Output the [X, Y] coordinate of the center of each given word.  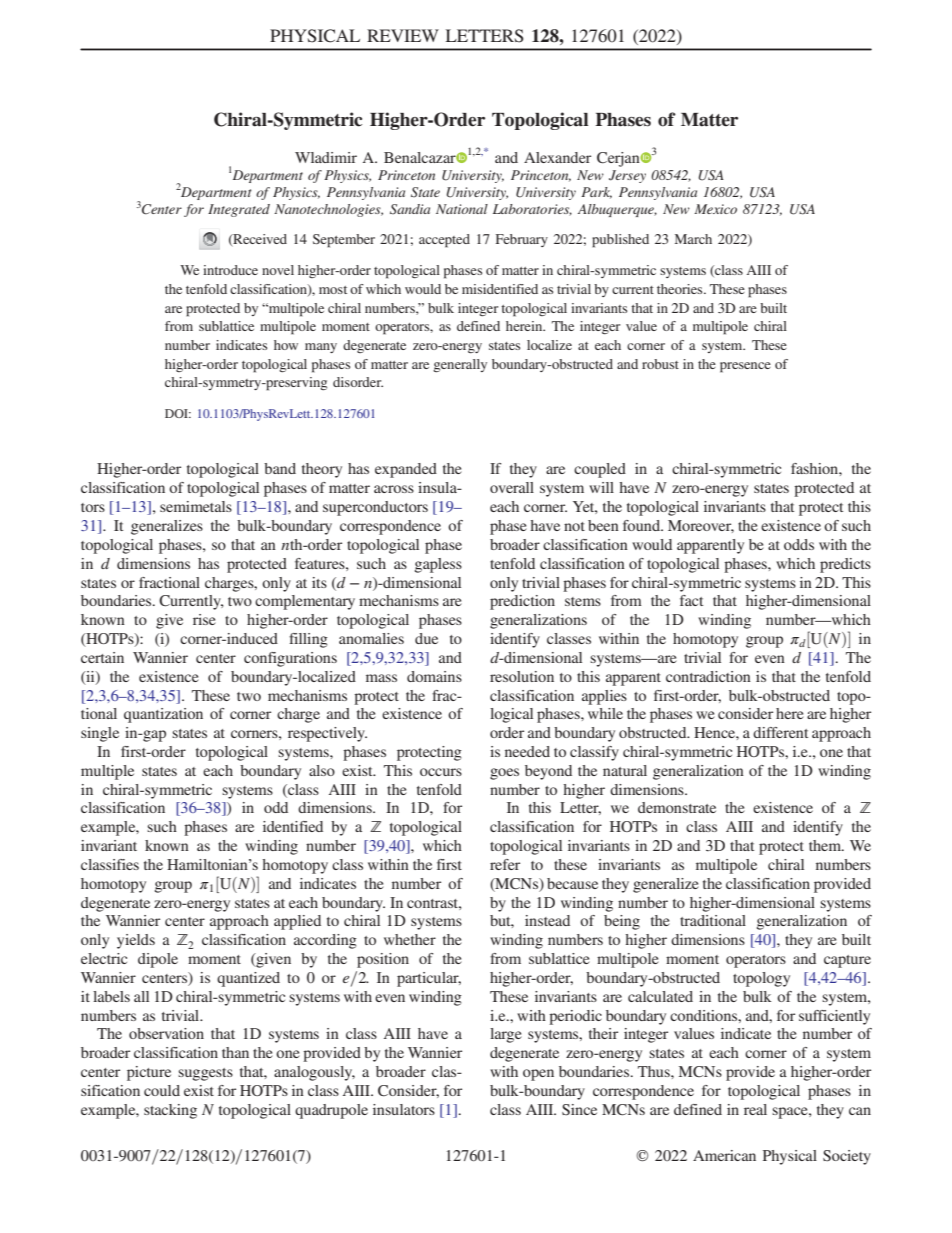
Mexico [715, 209]
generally [460, 365]
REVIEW [403, 35]
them [826, 845]
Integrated [239, 210]
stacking [170, 1111]
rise [204, 619]
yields [136, 941]
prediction [522, 602]
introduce [230, 270]
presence [745, 367]
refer [505, 864]
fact [691, 600]
